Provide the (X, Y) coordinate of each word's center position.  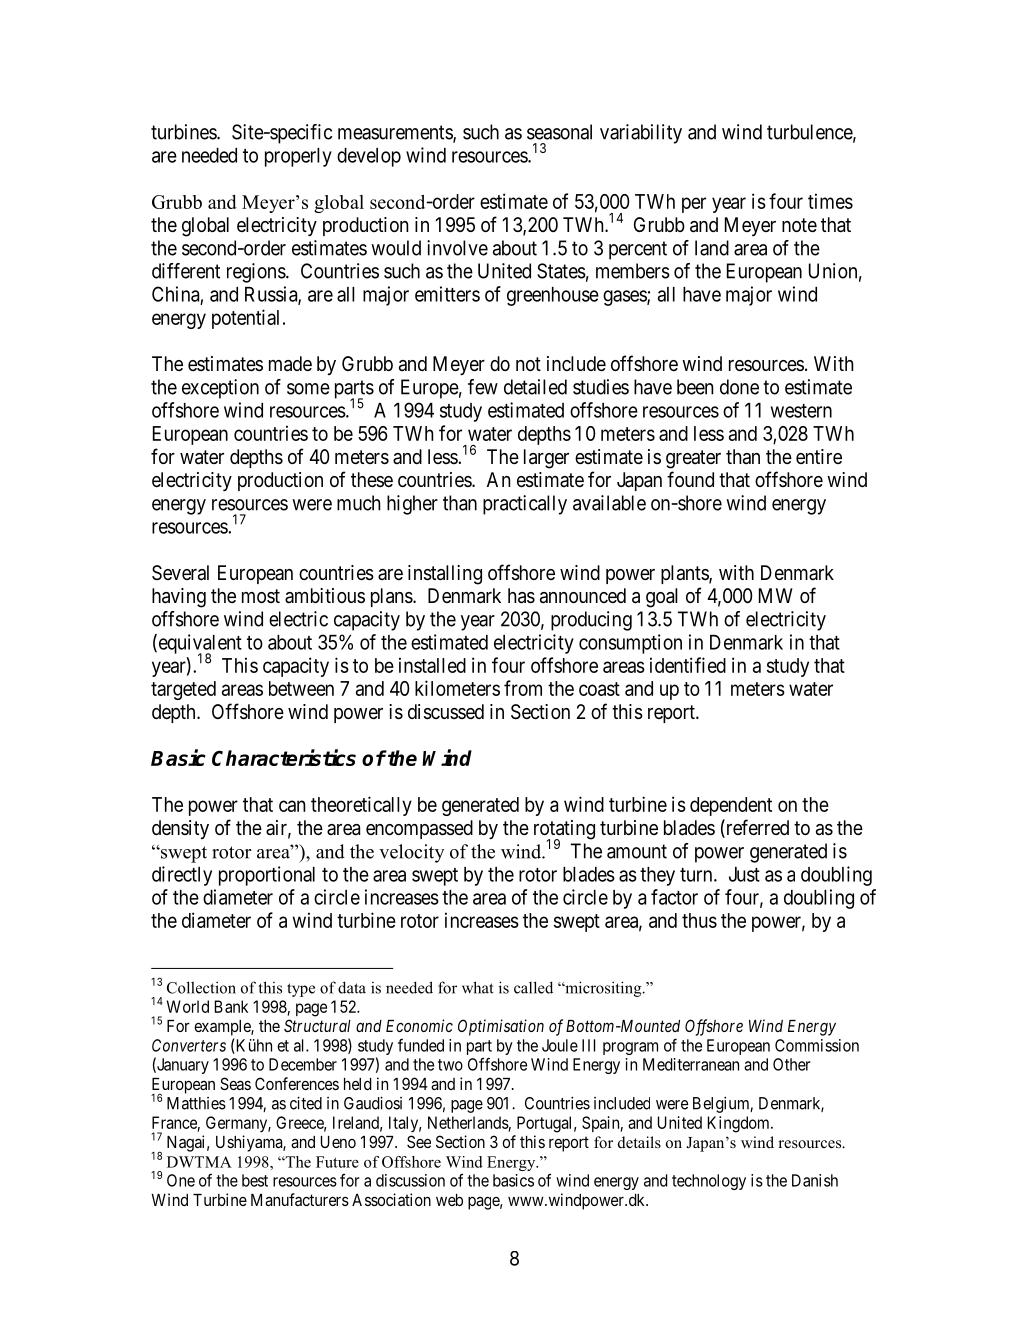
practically (525, 505)
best (255, 1180)
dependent (731, 806)
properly (298, 157)
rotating (564, 831)
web (449, 1200)
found (690, 479)
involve (457, 248)
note (799, 225)
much (359, 503)
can (292, 806)
